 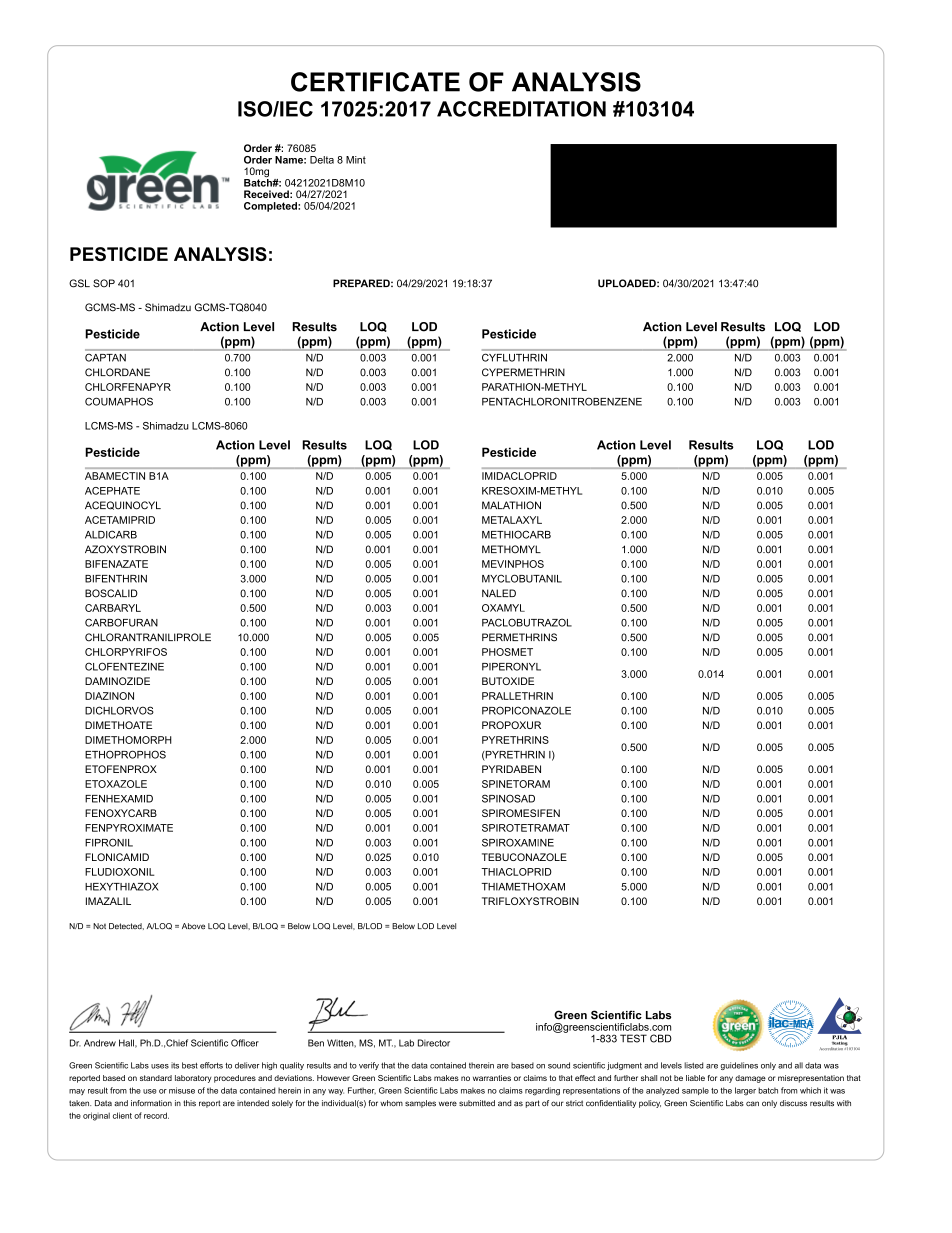 What do you see at coordinates (448, 1104) in the screenshot?
I see `were` at bounding box center [448, 1104].
